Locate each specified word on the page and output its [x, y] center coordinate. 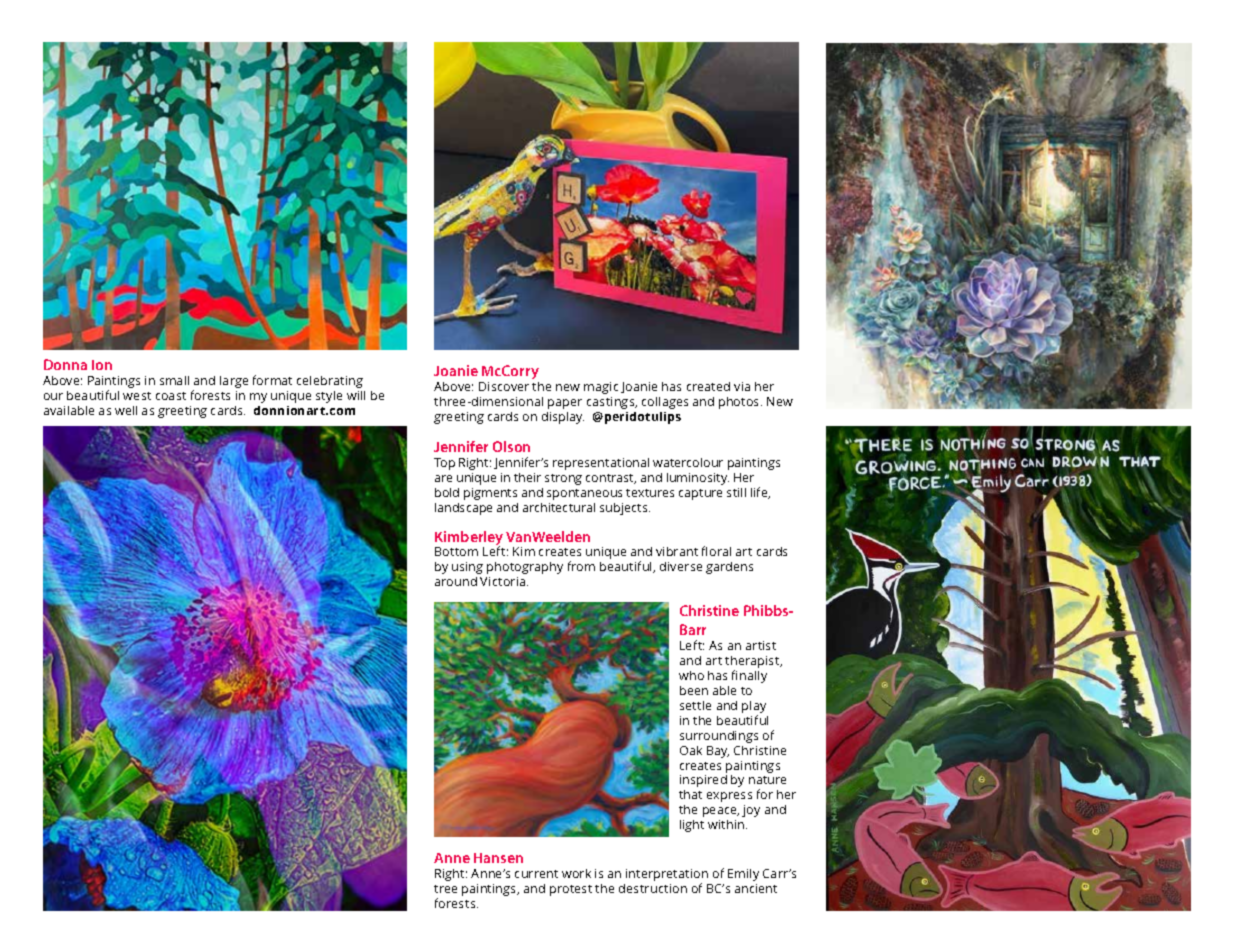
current [536, 874]
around [456, 581]
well [126, 410]
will [356, 395]
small [174, 380]
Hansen [498, 858]
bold [447, 492]
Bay [718, 752]
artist [761, 645]
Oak [691, 750]
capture [700, 494]
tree [445, 889]
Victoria [504, 581]
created [708, 386]
